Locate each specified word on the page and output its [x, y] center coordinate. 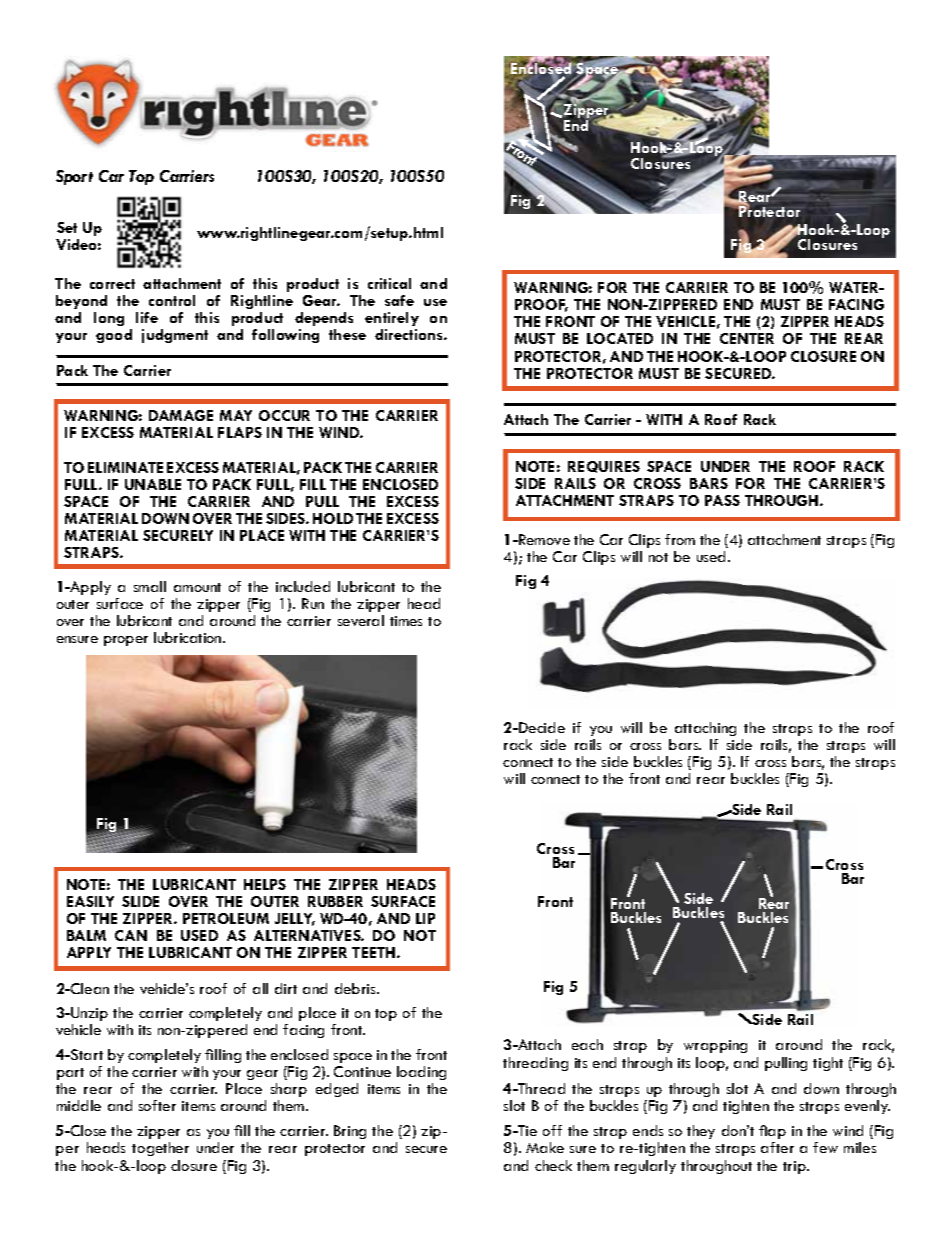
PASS [722, 500]
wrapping [715, 1046]
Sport [74, 177]
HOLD [333, 518]
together [160, 1149]
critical [389, 283]
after [777, 1147]
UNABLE [153, 484]
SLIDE [140, 901]
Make [545, 1147]
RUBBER [335, 901]
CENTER [747, 338]
